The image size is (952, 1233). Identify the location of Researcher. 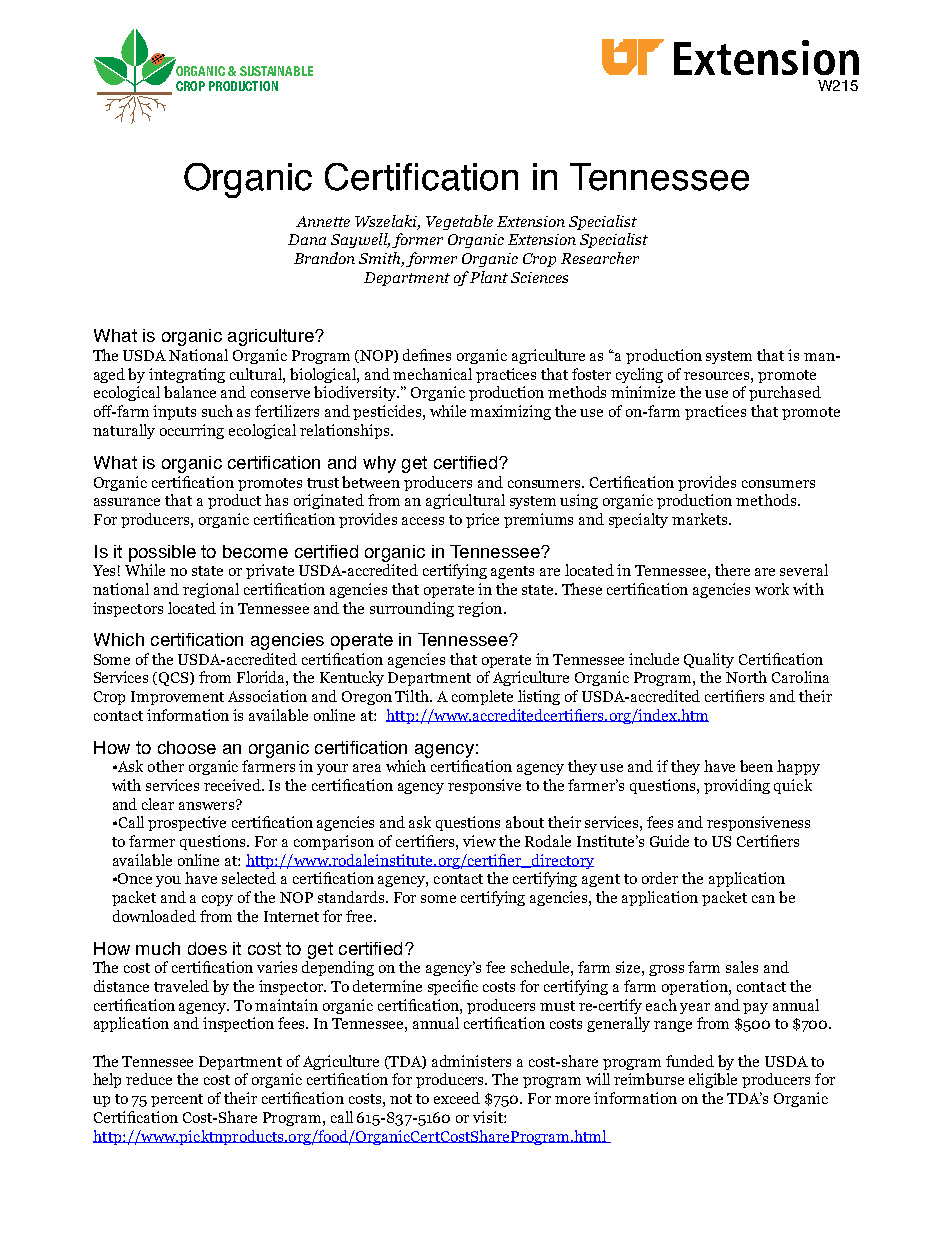
(600, 258).
